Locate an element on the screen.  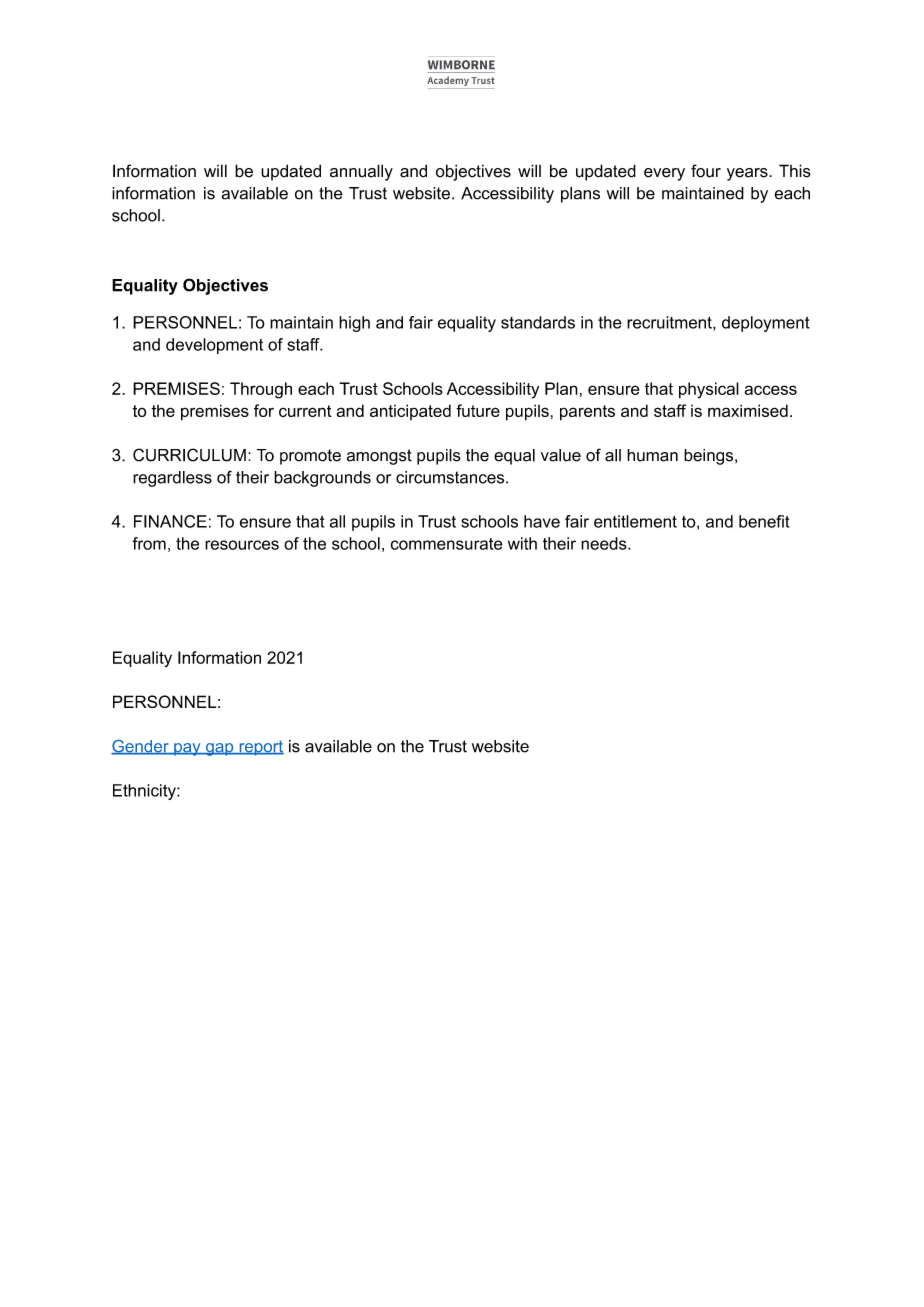
with is located at coordinates (522, 543).
